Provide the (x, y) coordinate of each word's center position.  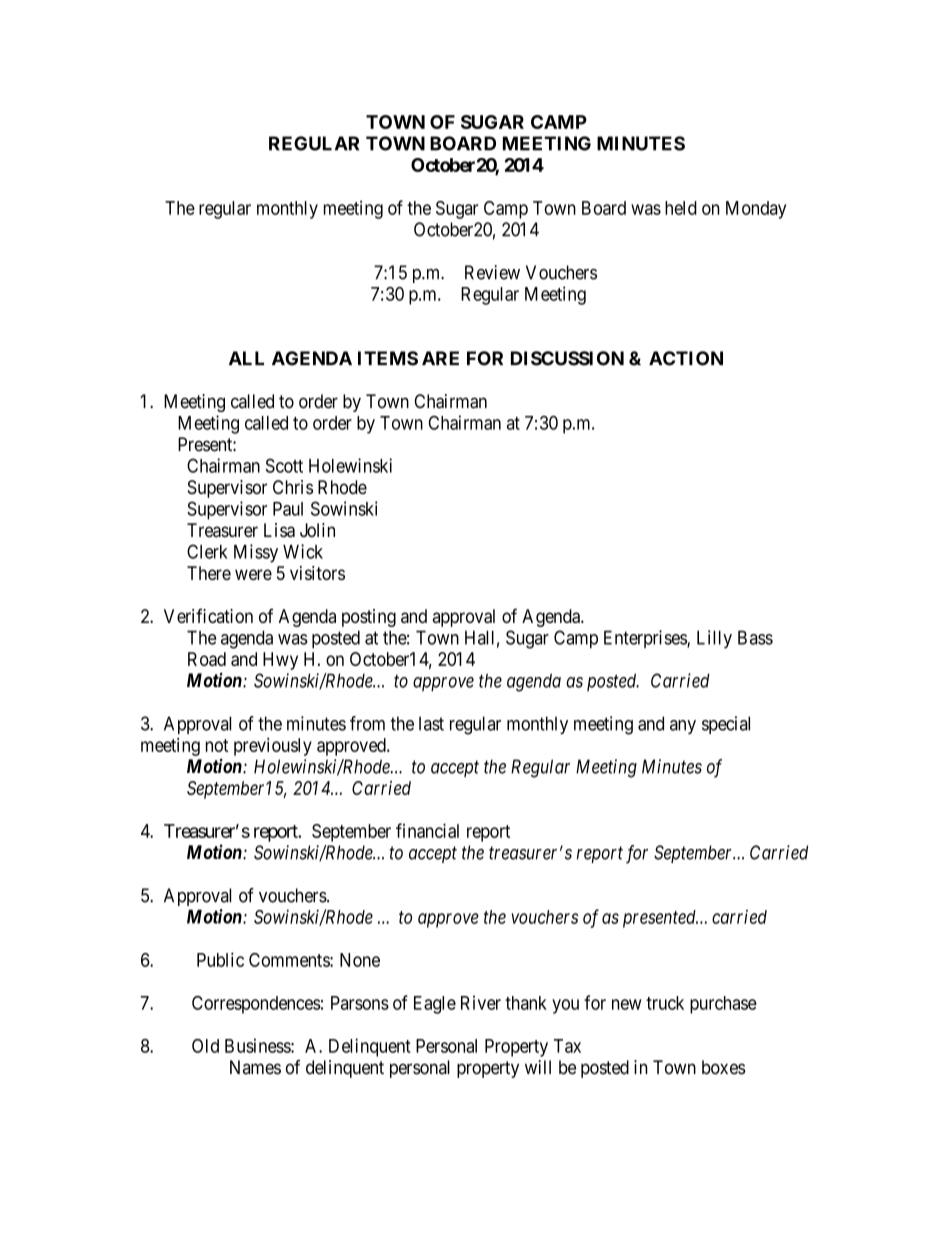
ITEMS (388, 358)
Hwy (280, 661)
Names (255, 1067)
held (681, 208)
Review (492, 272)
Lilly (714, 639)
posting (369, 618)
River (481, 1002)
